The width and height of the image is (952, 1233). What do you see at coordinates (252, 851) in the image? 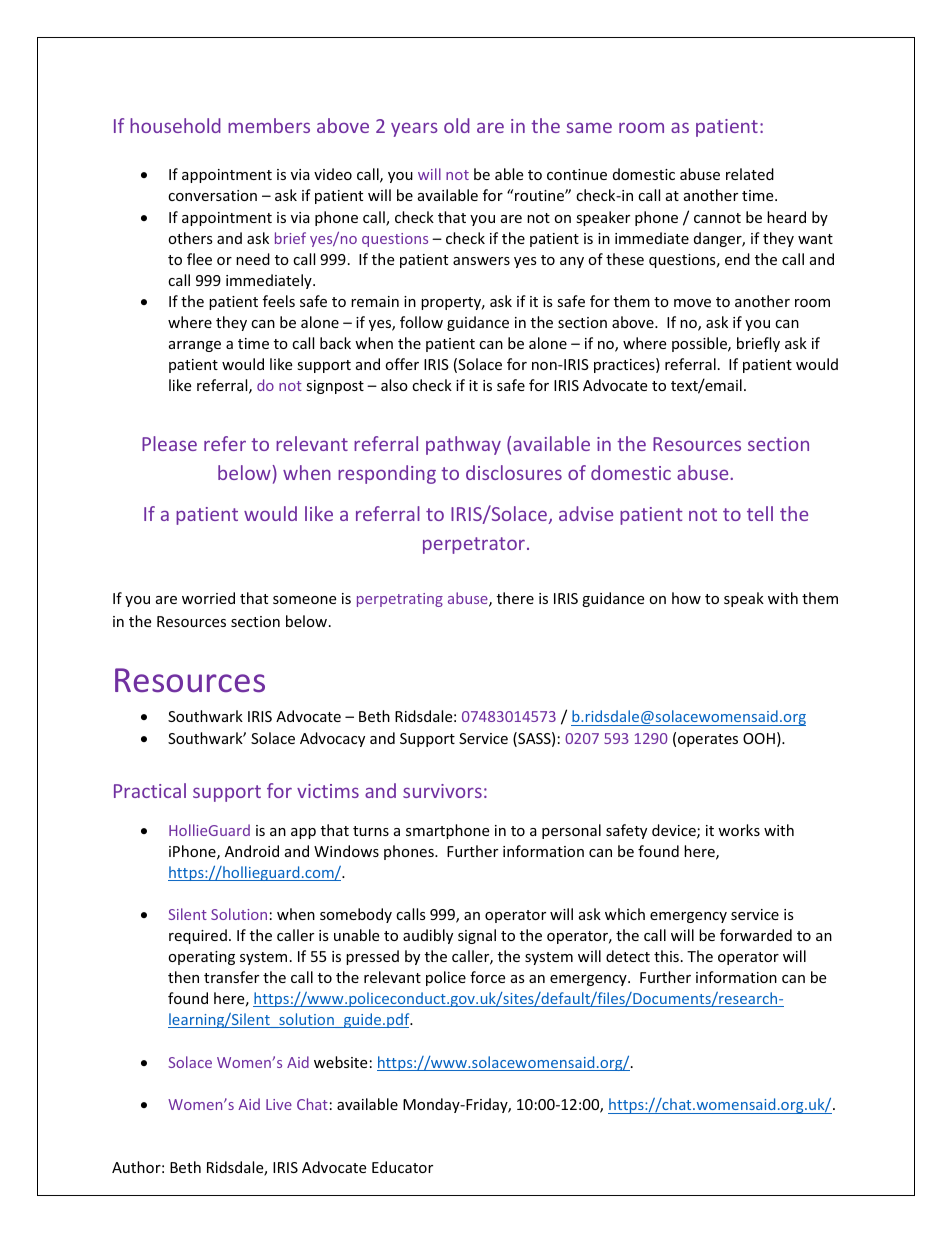
I see `Android` at bounding box center [252, 851].
